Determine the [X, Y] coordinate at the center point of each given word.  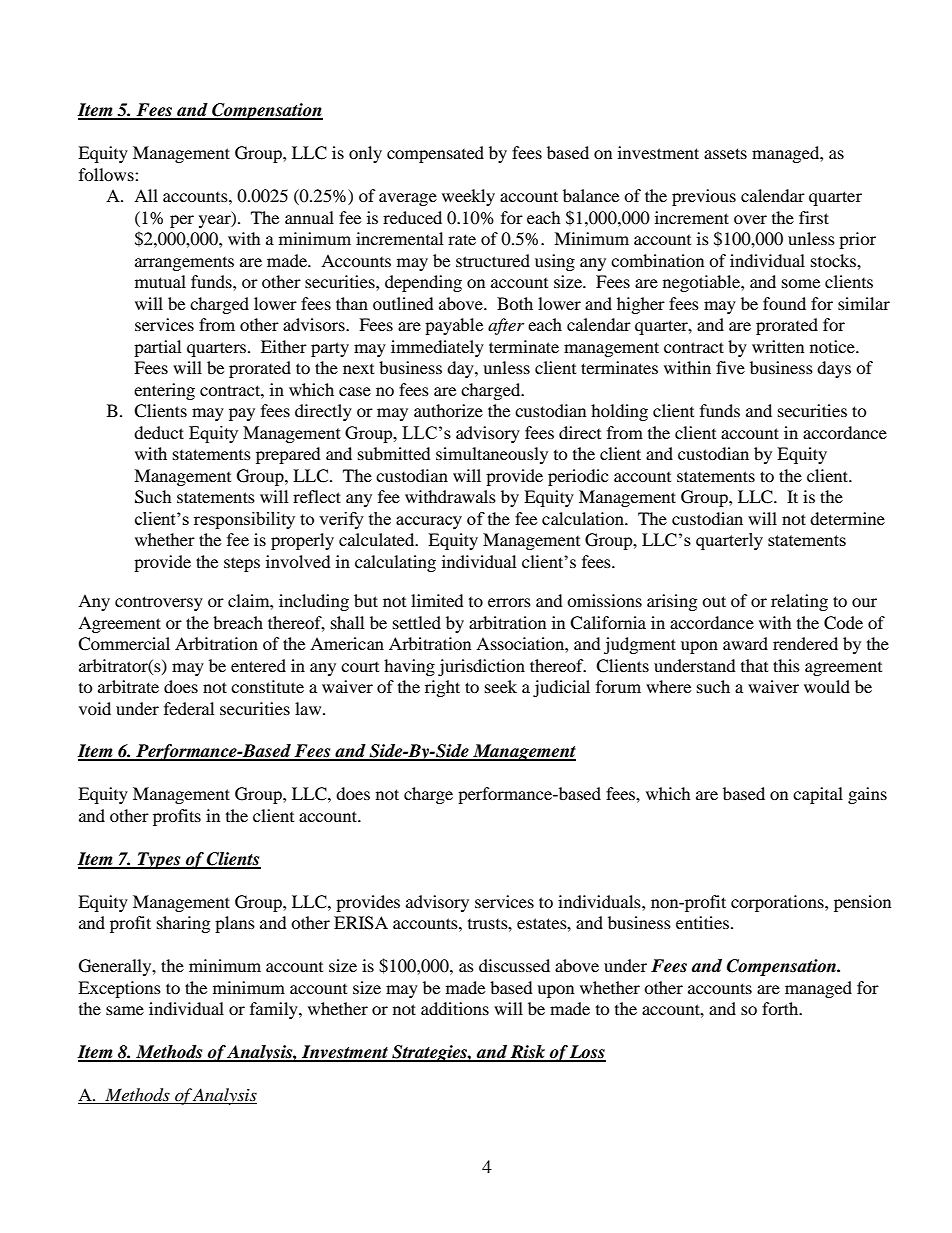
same [125, 1010]
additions [455, 1008]
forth [781, 1008]
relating [799, 602]
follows [107, 174]
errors [509, 602]
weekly [468, 197]
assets [725, 153]
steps [242, 564]
